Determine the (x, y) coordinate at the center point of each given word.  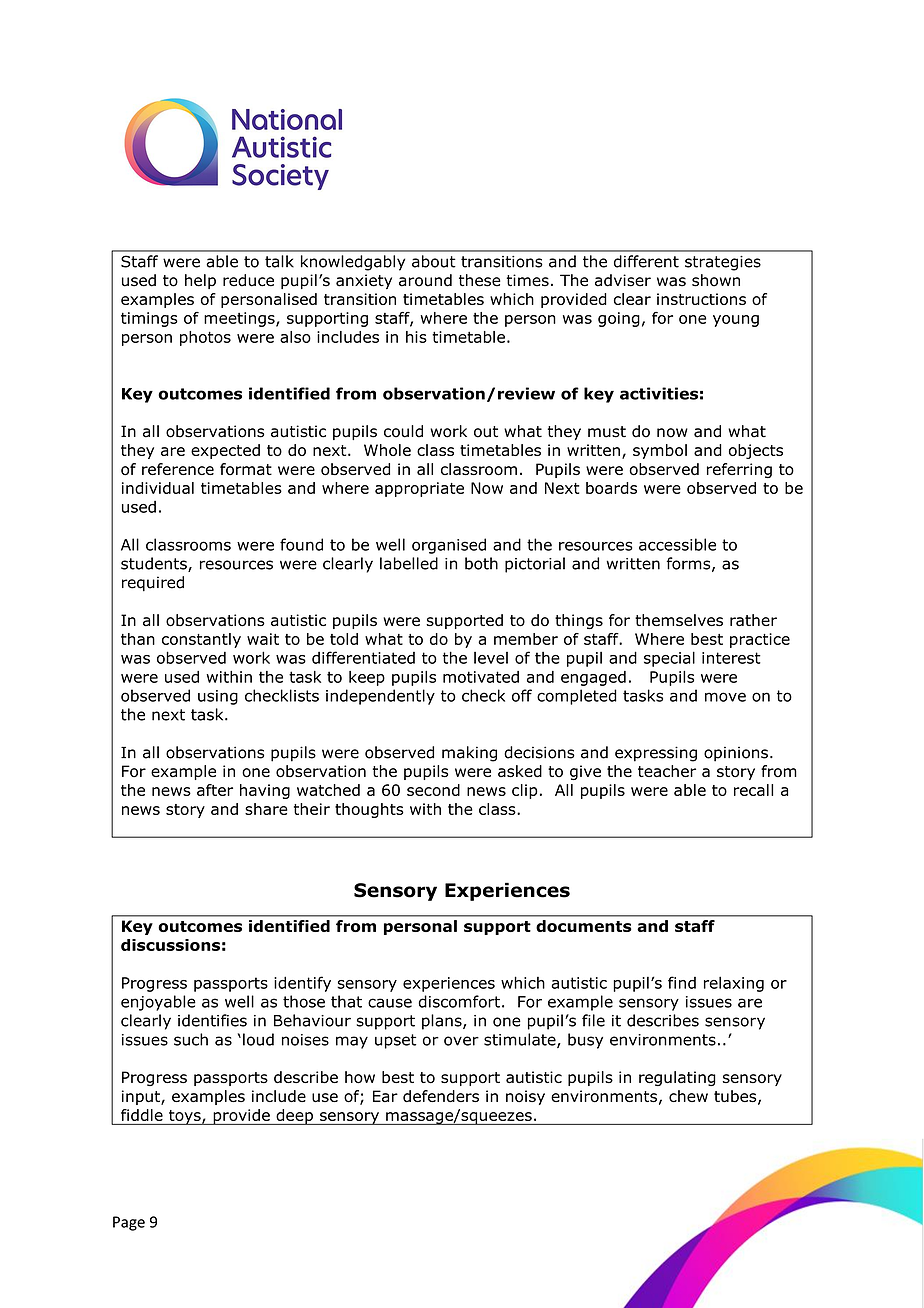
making (469, 754)
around (425, 280)
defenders (441, 1096)
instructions (701, 299)
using (218, 697)
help (200, 281)
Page (129, 1223)
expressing (656, 754)
